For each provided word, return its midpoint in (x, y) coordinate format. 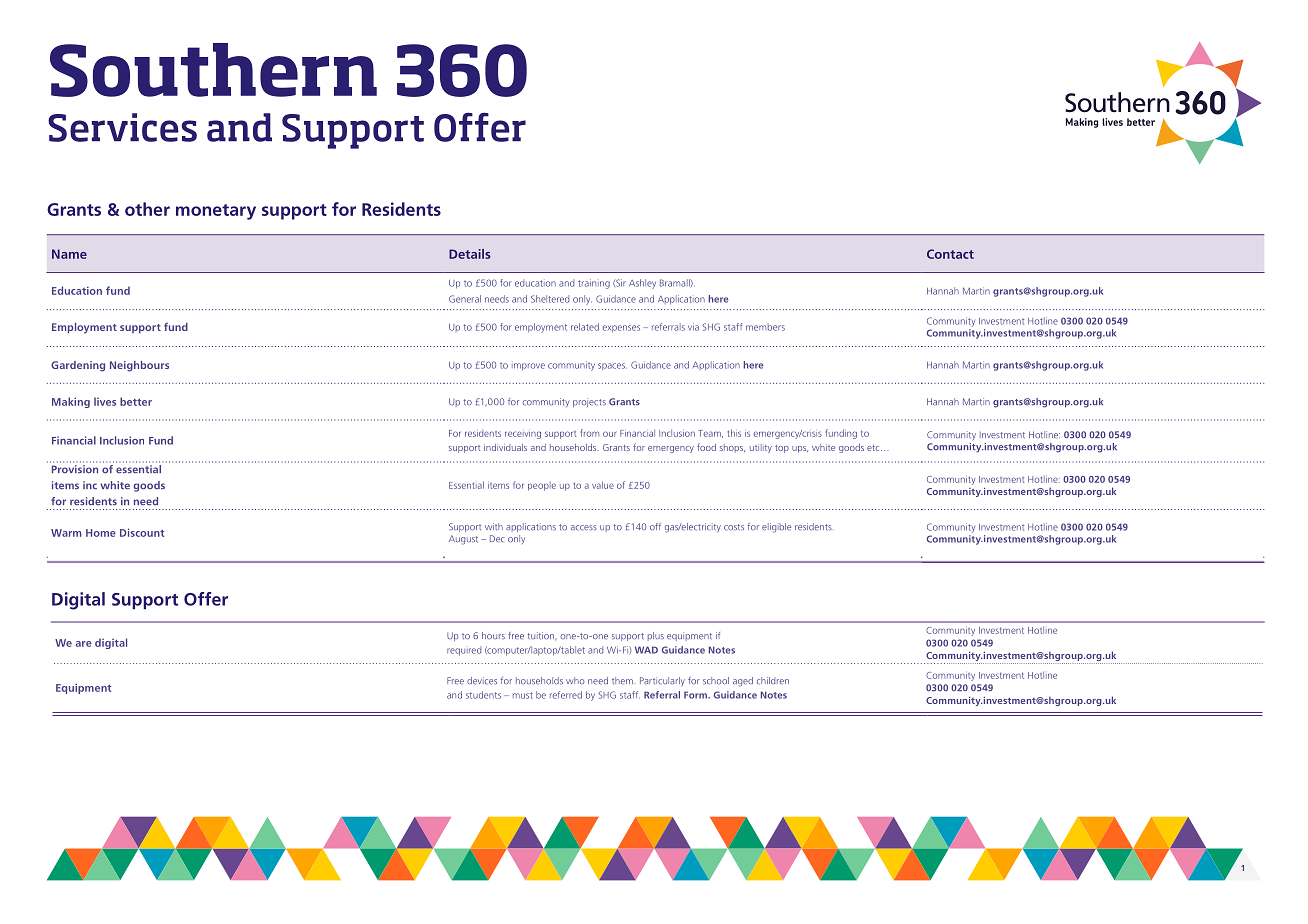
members (765, 327)
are (84, 644)
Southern (213, 70)
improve (528, 367)
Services (122, 127)
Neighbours (139, 366)
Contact (950, 254)
